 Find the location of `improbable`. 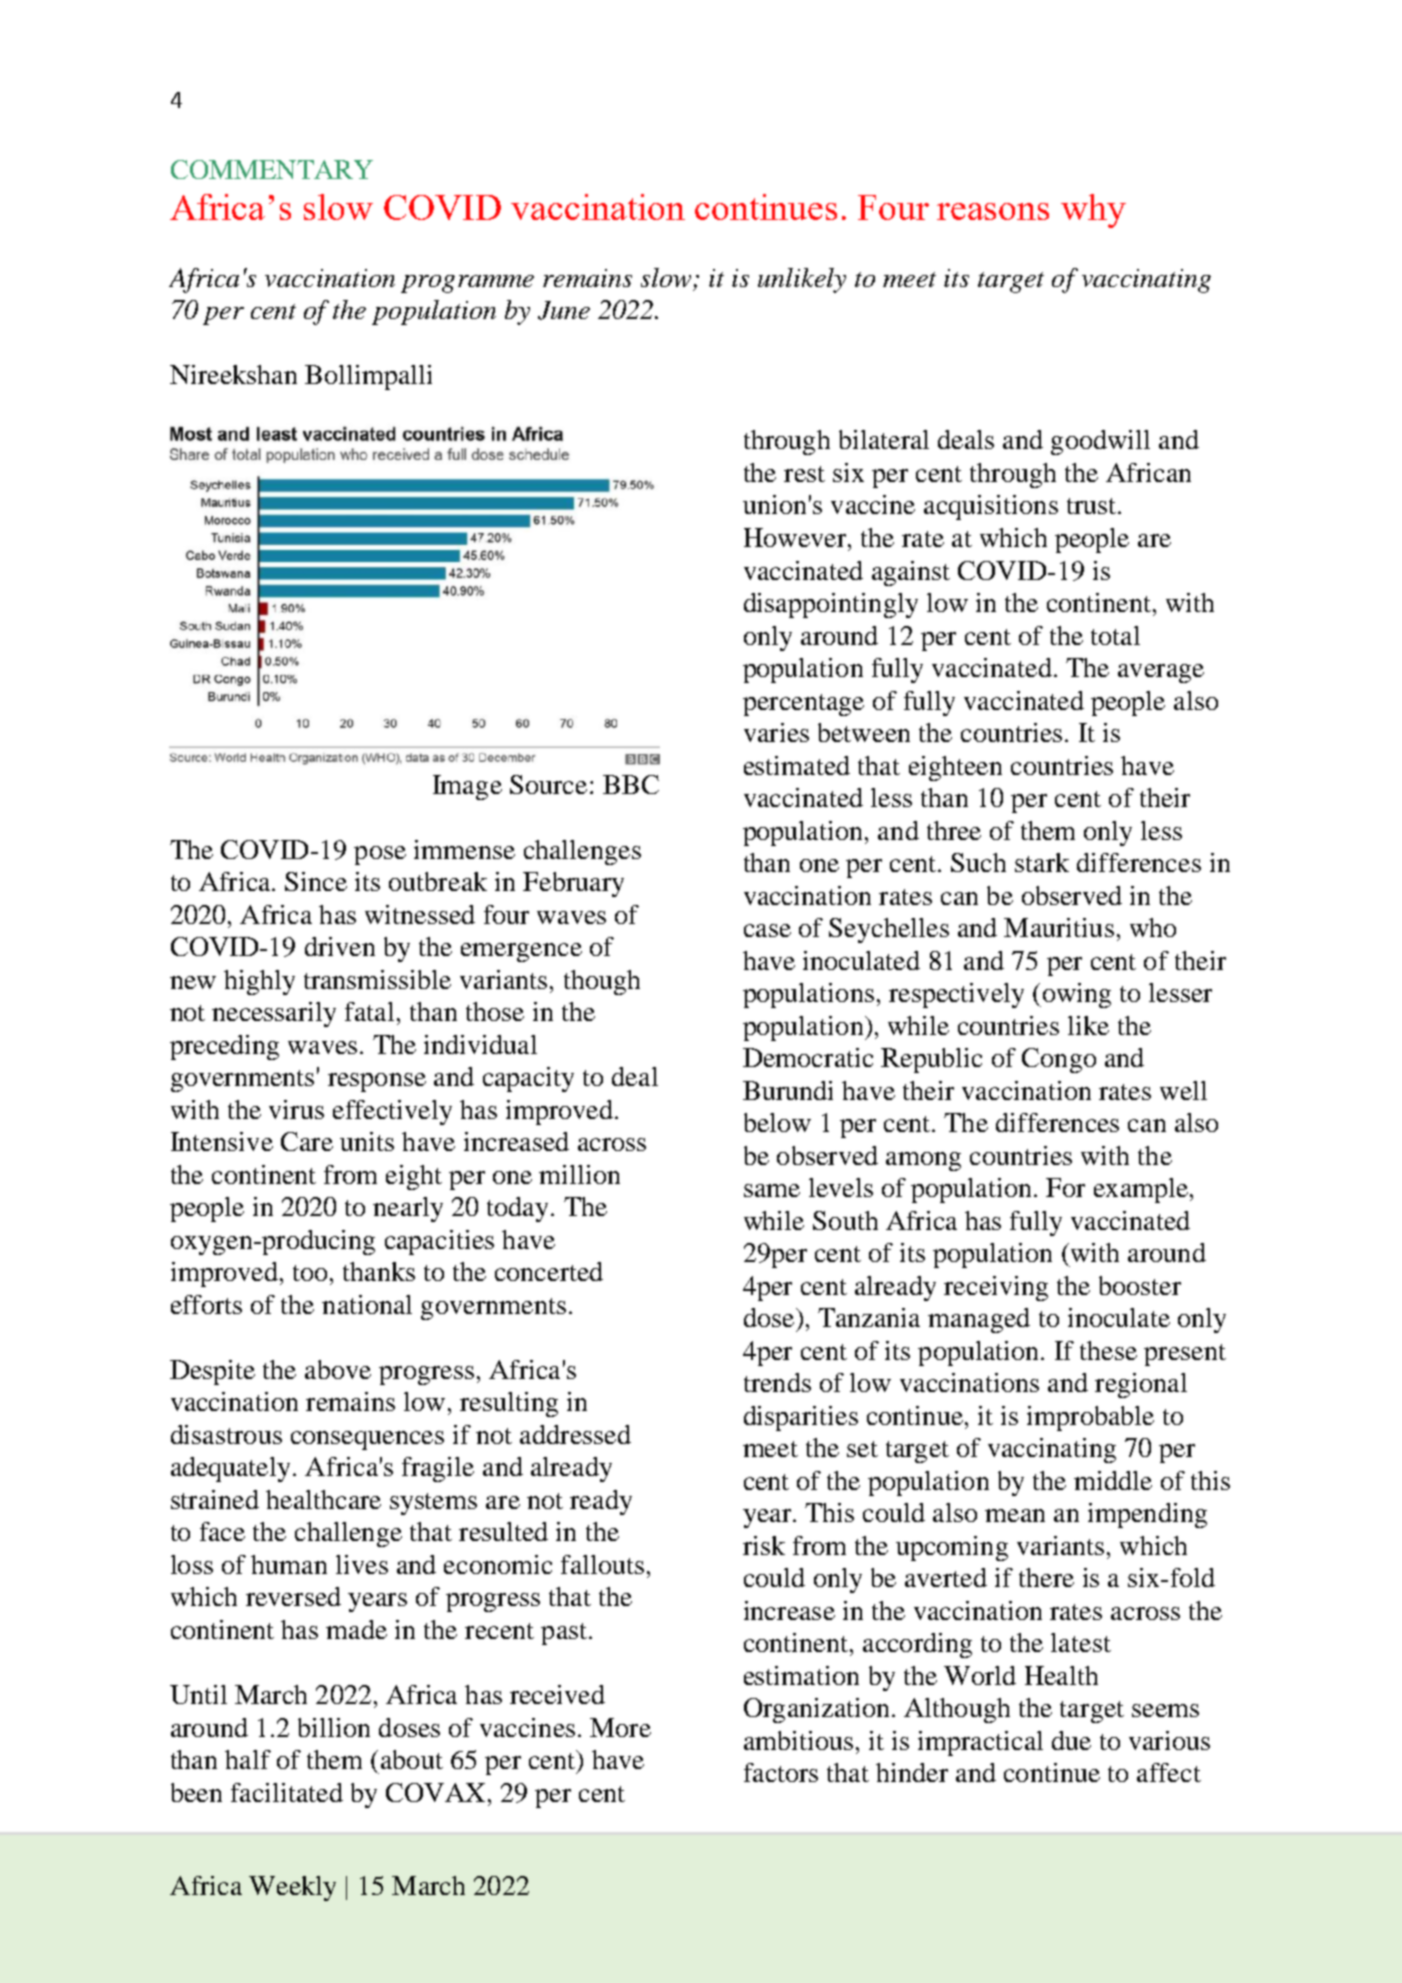

improbable is located at coordinates (1090, 1418).
